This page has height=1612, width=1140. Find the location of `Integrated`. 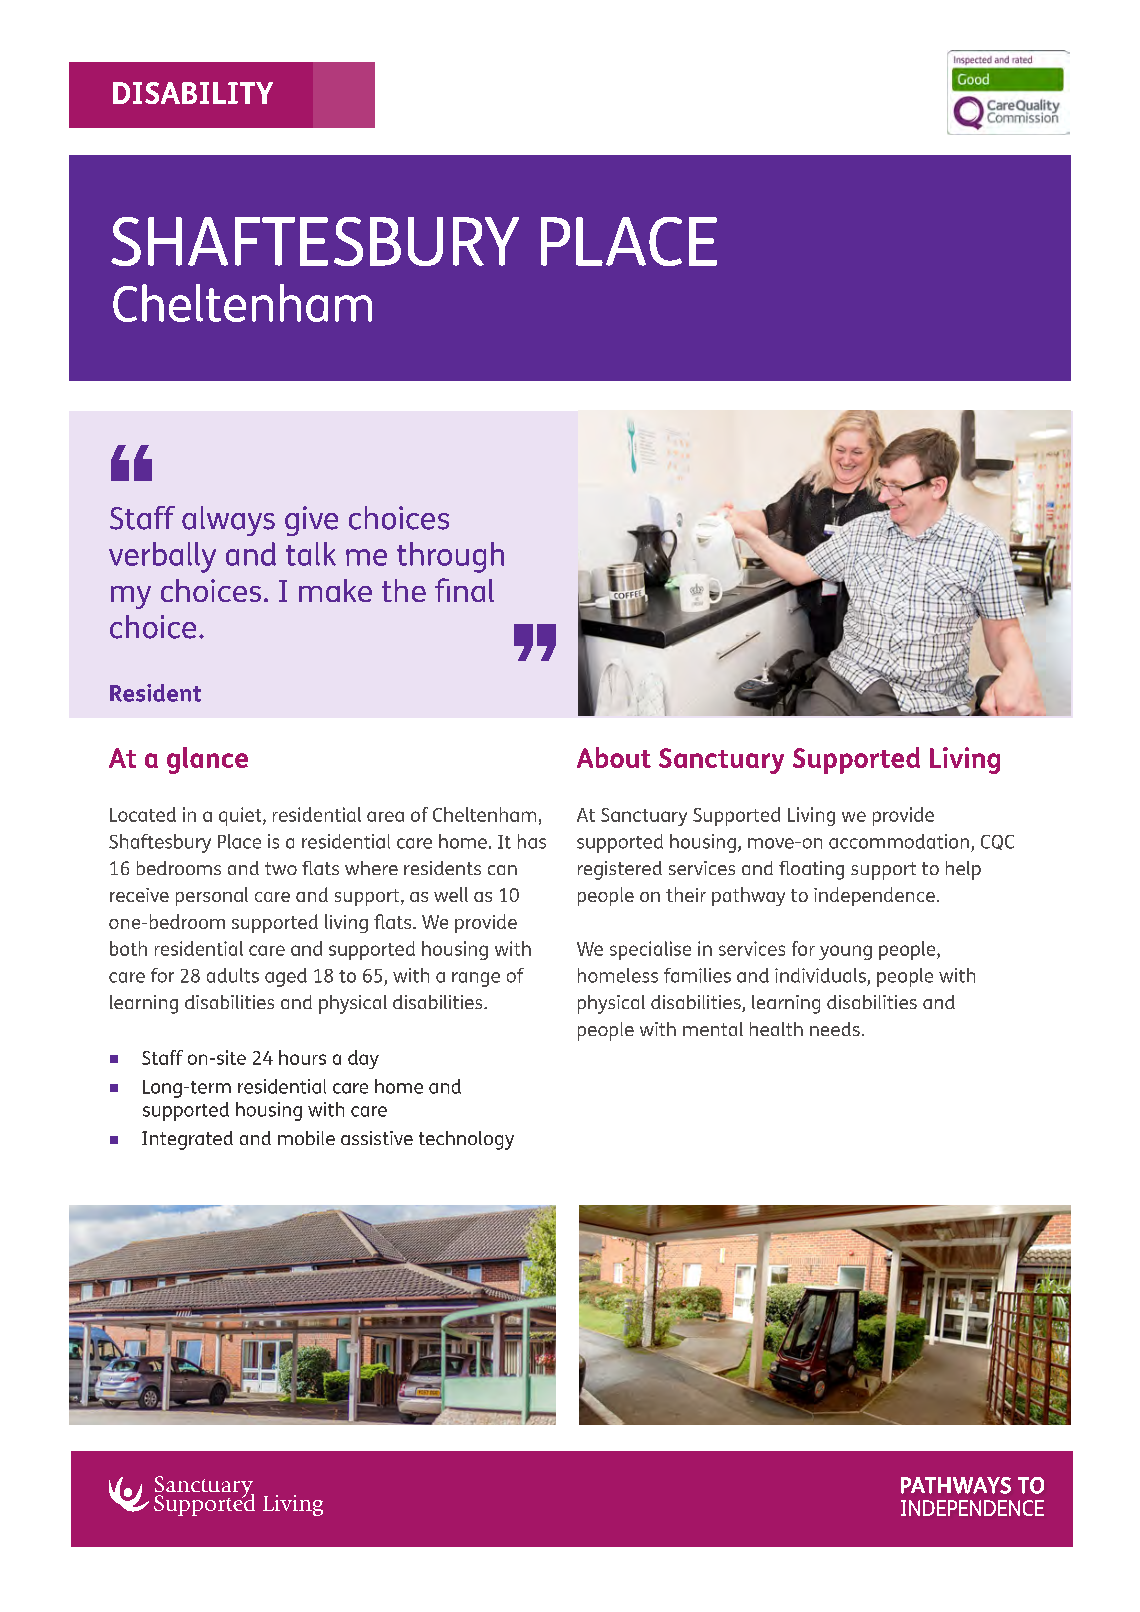

Integrated is located at coordinates (187, 1140).
